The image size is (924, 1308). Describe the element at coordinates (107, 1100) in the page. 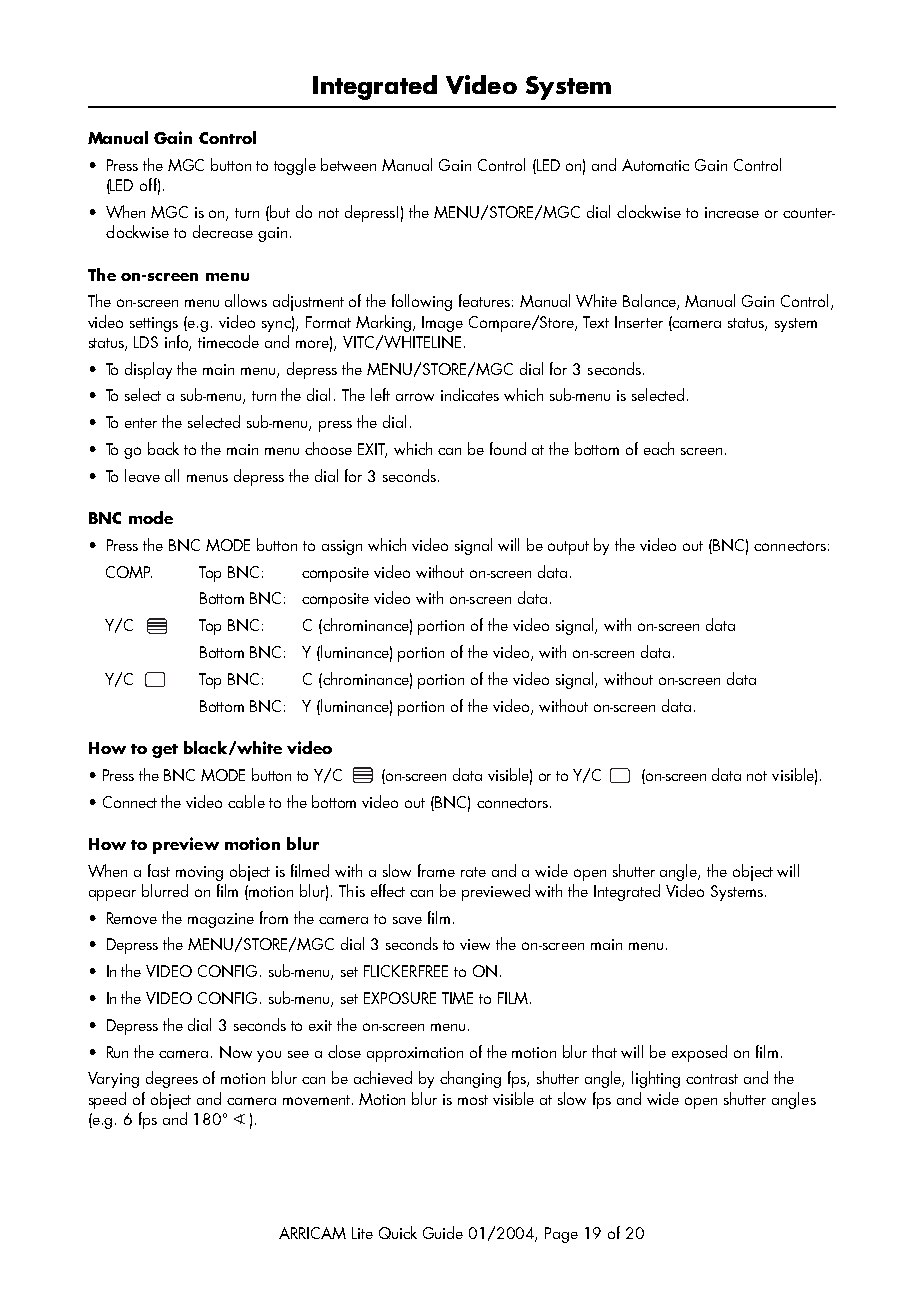

I see `speed` at that location.
